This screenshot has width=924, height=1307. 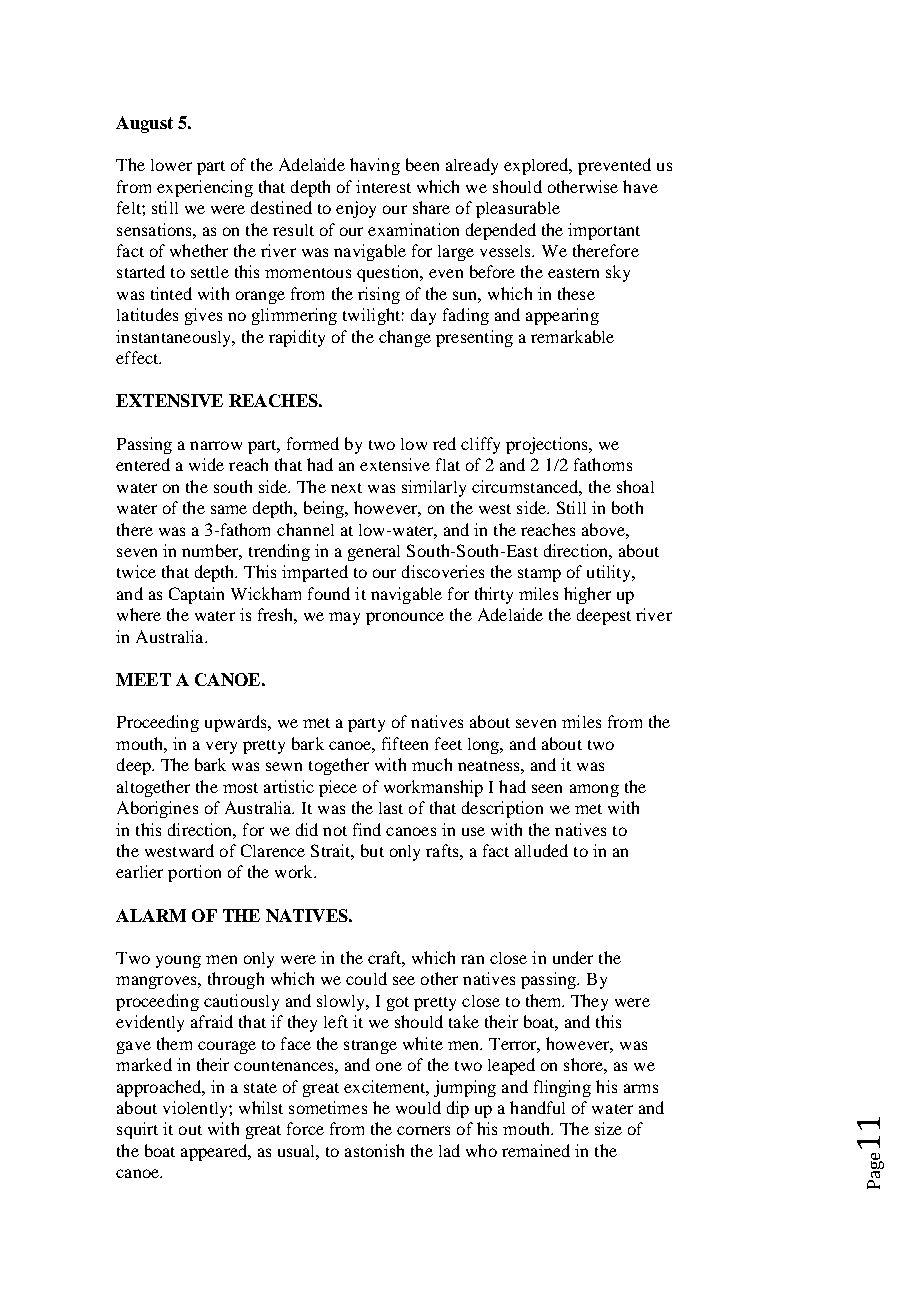 What do you see at coordinates (374, 1150) in the screenshot?
I see `astonish` at bounding box center [374, 1150].
